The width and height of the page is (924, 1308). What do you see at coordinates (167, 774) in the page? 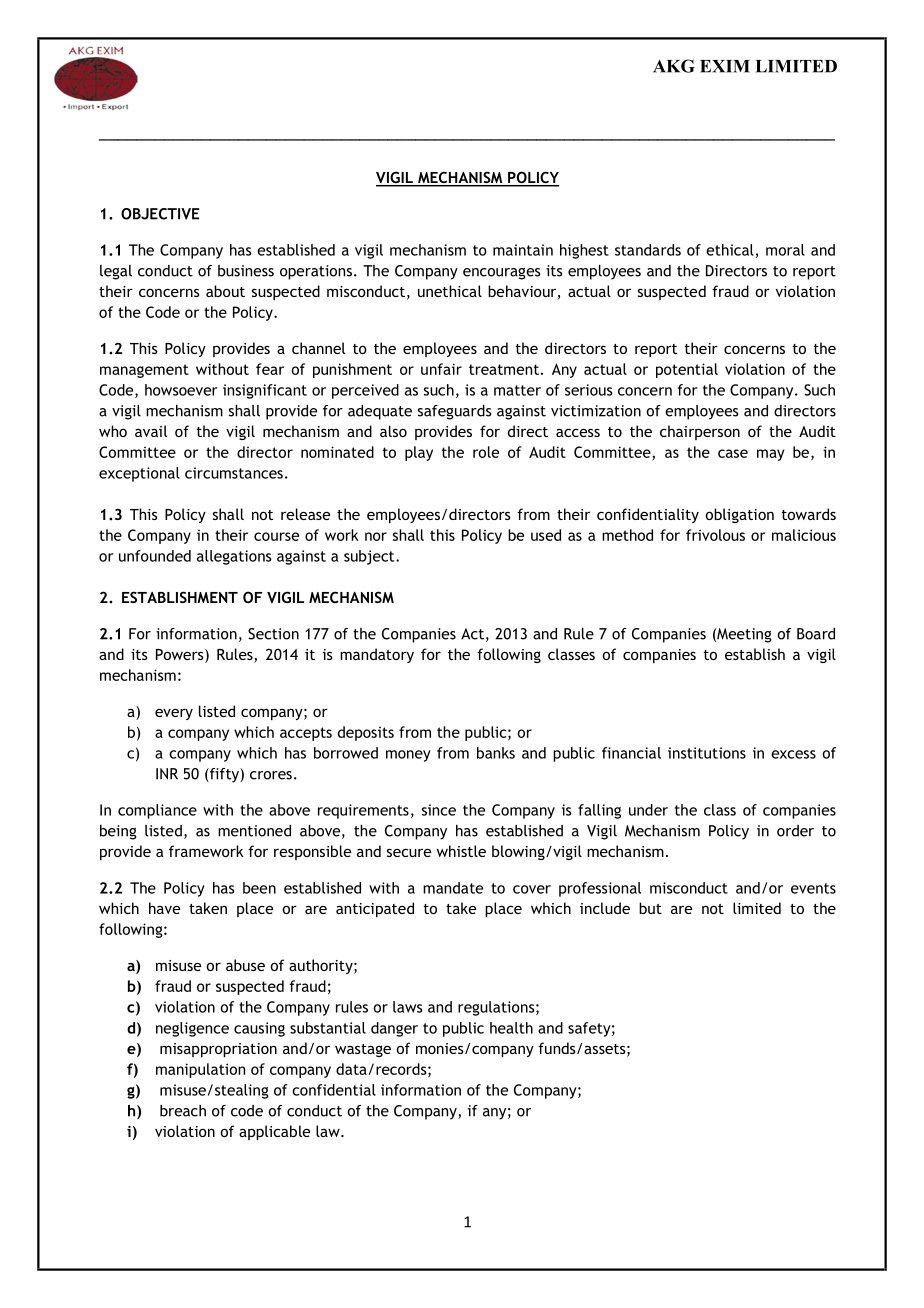
I see `INR` at bounding box center [167, 774].
